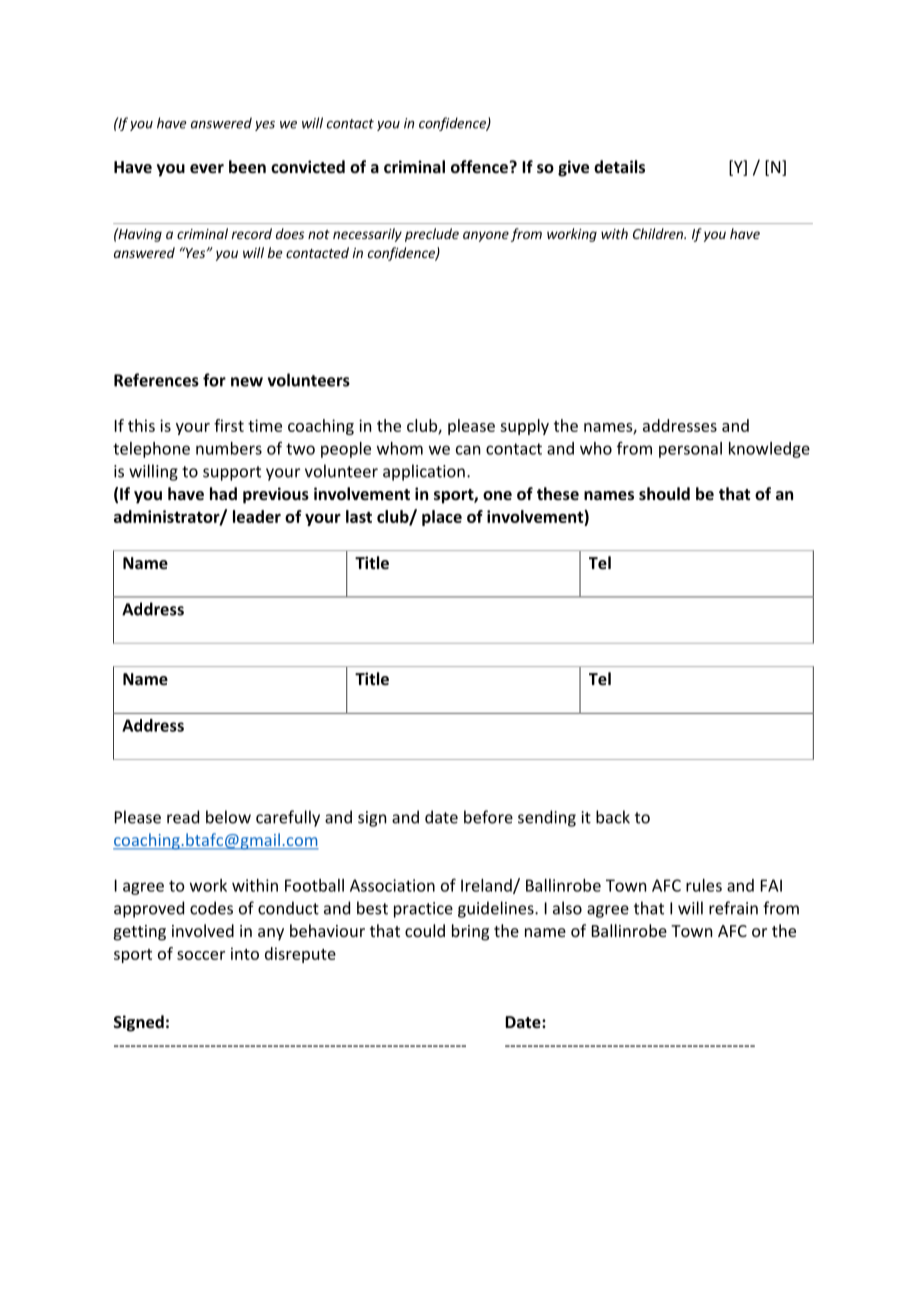 The height and width of the screenshot is (1308, 924). What do you see at coordinates (664, 493) in the screenshot?
I see `should` at bounding box center [664, 493].
